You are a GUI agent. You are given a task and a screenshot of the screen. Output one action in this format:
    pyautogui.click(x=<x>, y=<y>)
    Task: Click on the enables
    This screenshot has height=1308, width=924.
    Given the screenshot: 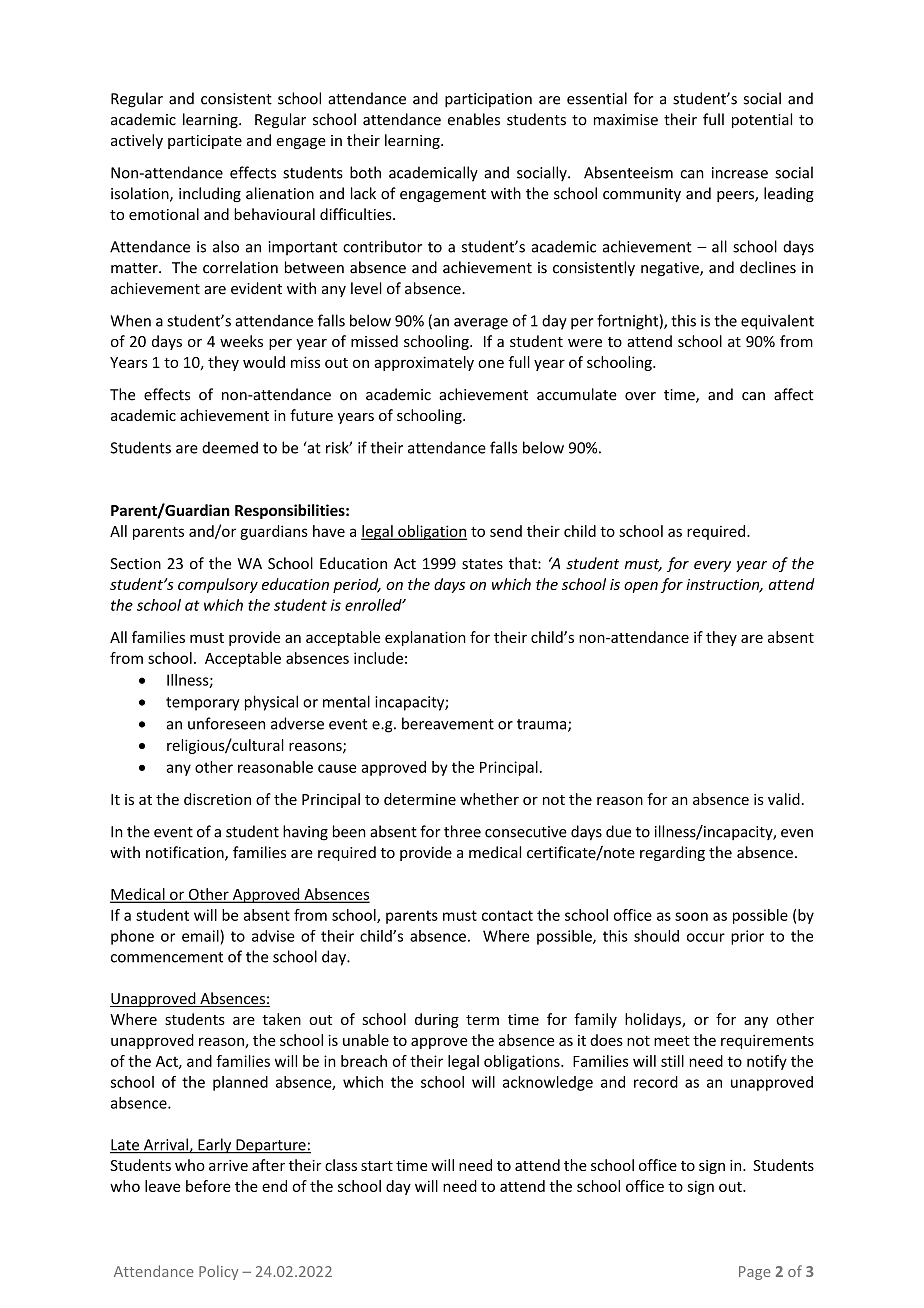 What is the action you would take?
    pyautogui.click(x=474, y=119)
